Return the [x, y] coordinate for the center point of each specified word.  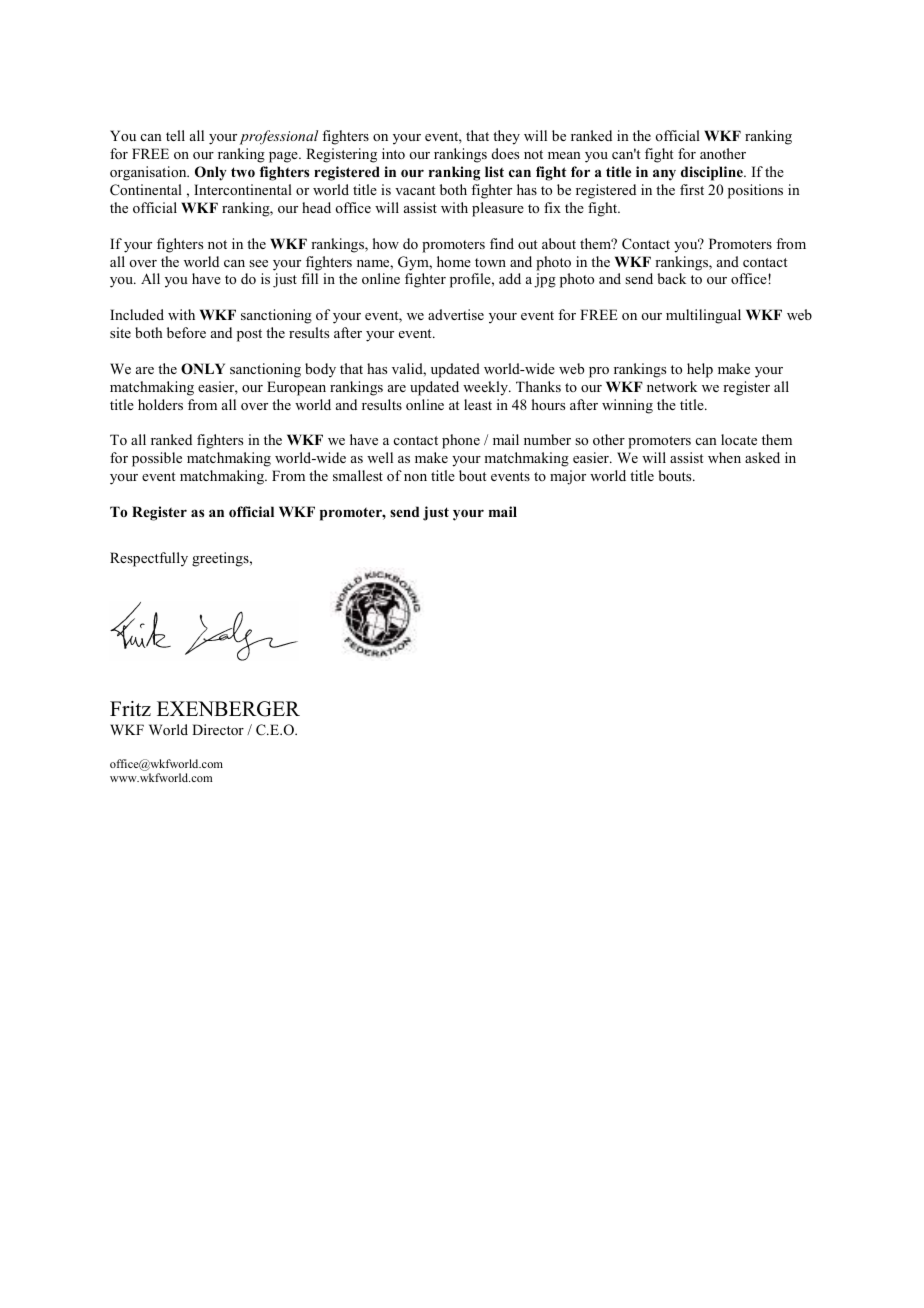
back [671, 278]
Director [218, 729]
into [393, 153]
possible [157, 459]
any [664, 175]
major [568, 477]
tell [175, 135]
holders [160, 404]
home [454, 261]
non [415, 477]
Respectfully [149, 559]
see [258, 263]
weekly [486, 388]
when [724, 457]
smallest [358, 475]
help [700, 370]
